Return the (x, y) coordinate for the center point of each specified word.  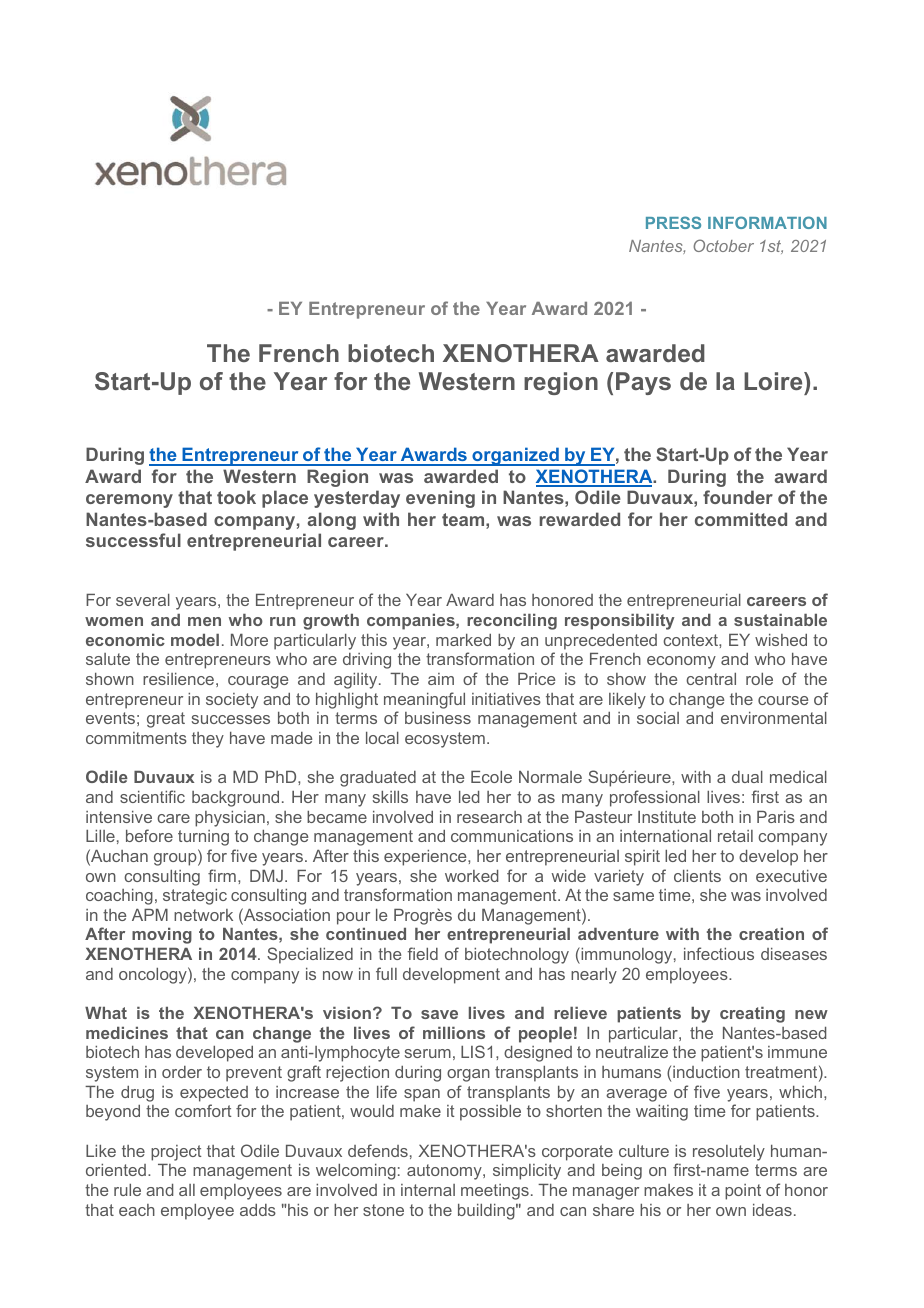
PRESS (673, 222)
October (723, 245)
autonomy (445, 1172)
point (743, 1192)
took (236, 497)
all (187, 1190)
